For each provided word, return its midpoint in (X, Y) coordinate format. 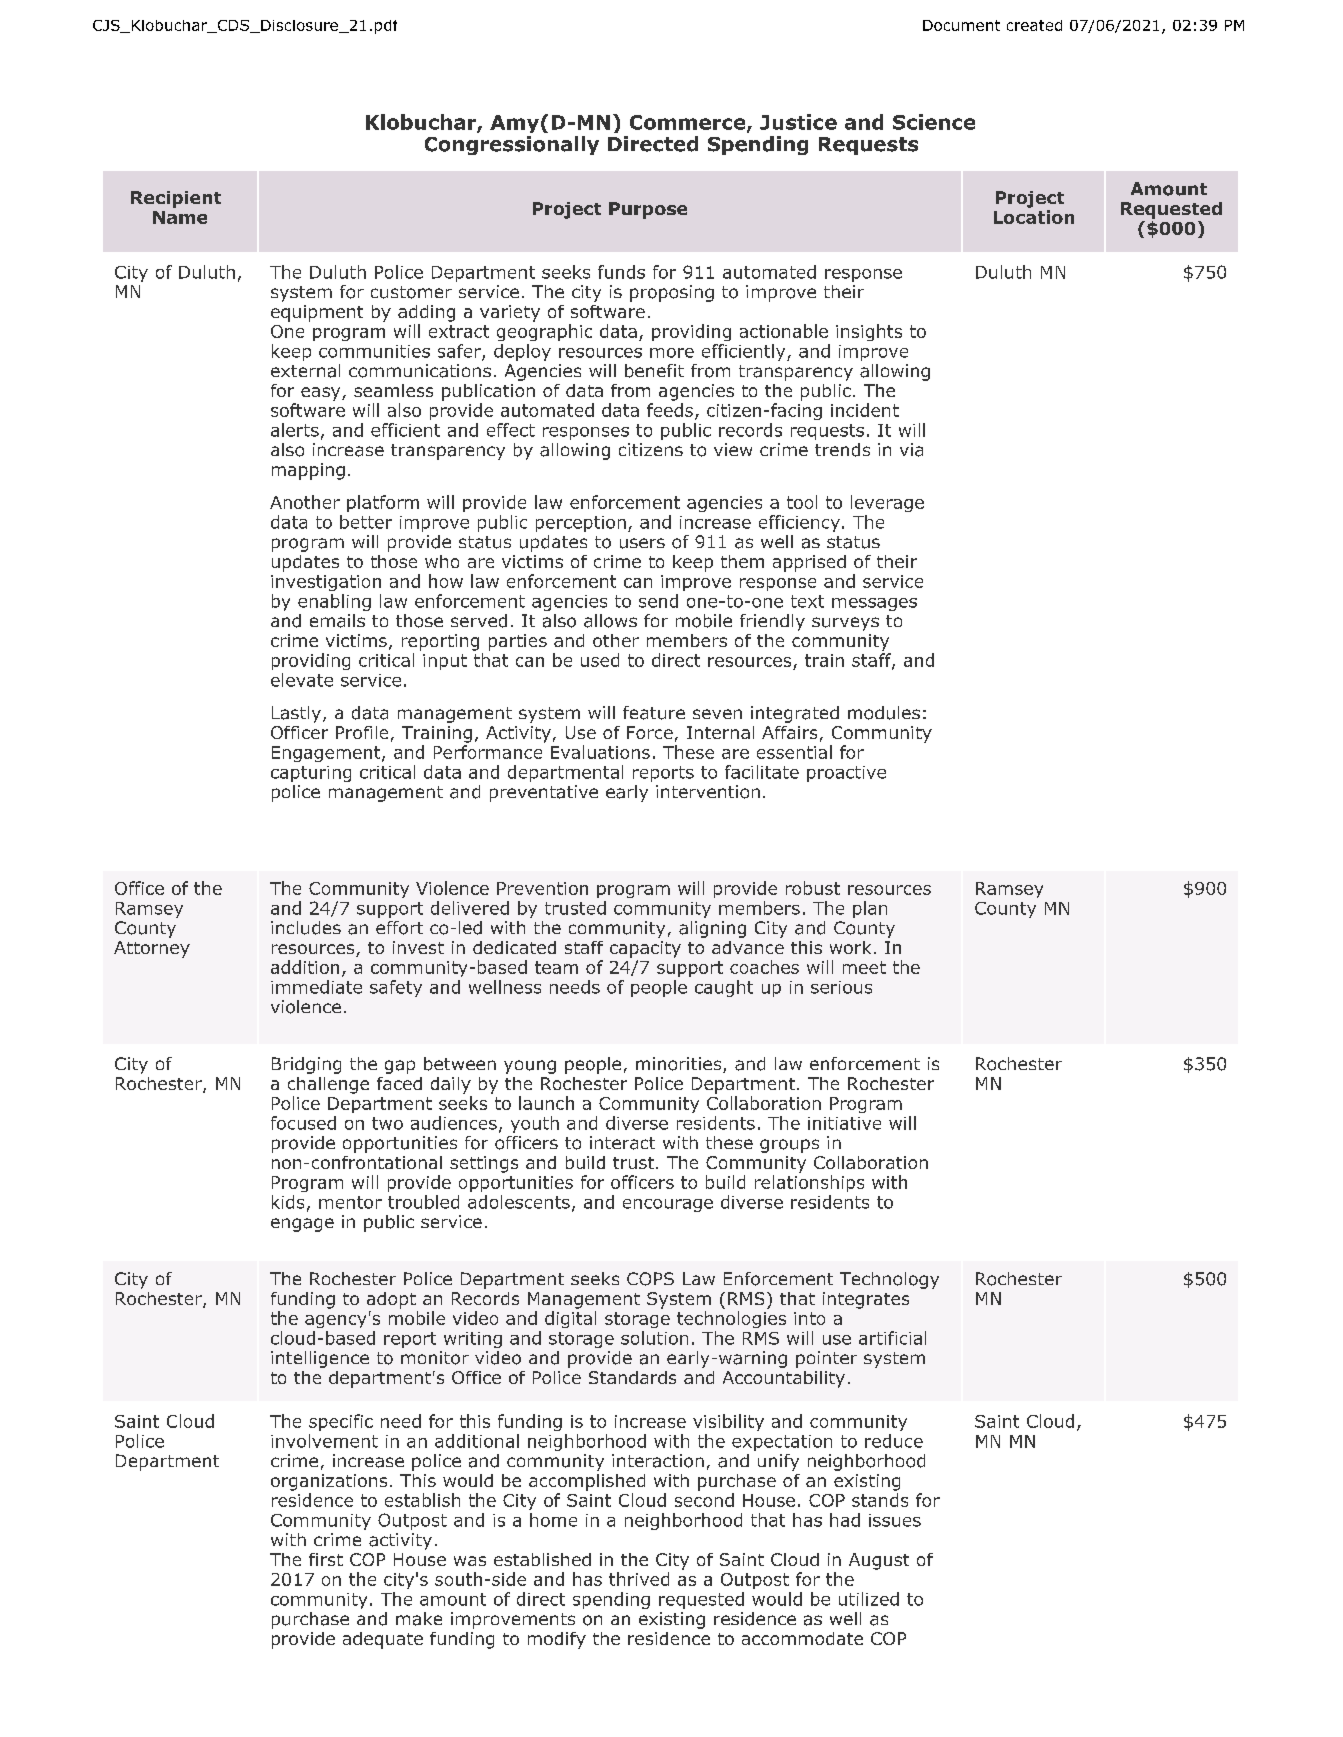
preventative (544, 793)
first (326, 1559)
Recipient (176, 199)
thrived (639, 1579)
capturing (311, 774)
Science (934, 122)
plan (870, 909)
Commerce (689, 123)
